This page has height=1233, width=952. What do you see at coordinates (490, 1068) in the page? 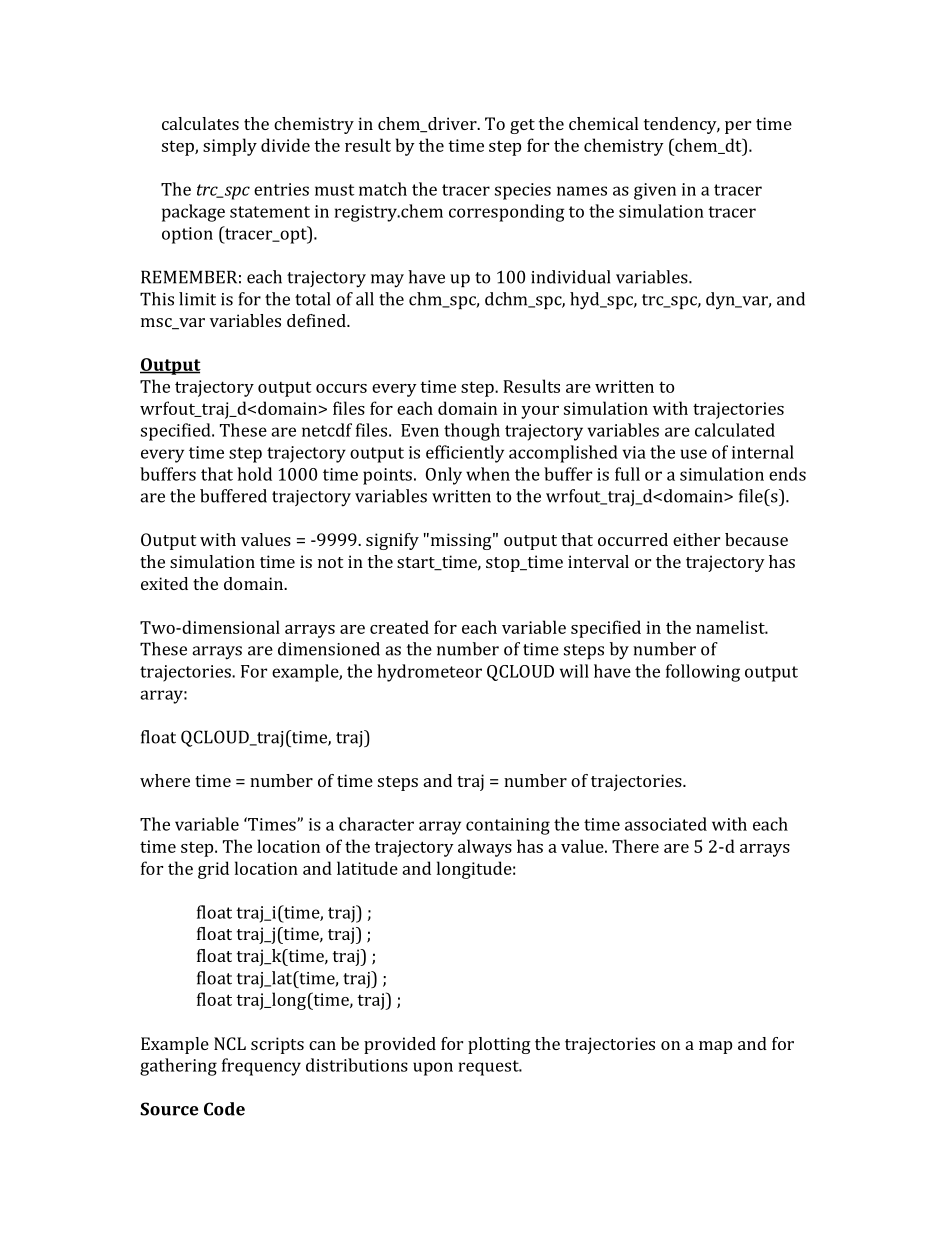
I see `request` at bounding box center [490, 1068].
